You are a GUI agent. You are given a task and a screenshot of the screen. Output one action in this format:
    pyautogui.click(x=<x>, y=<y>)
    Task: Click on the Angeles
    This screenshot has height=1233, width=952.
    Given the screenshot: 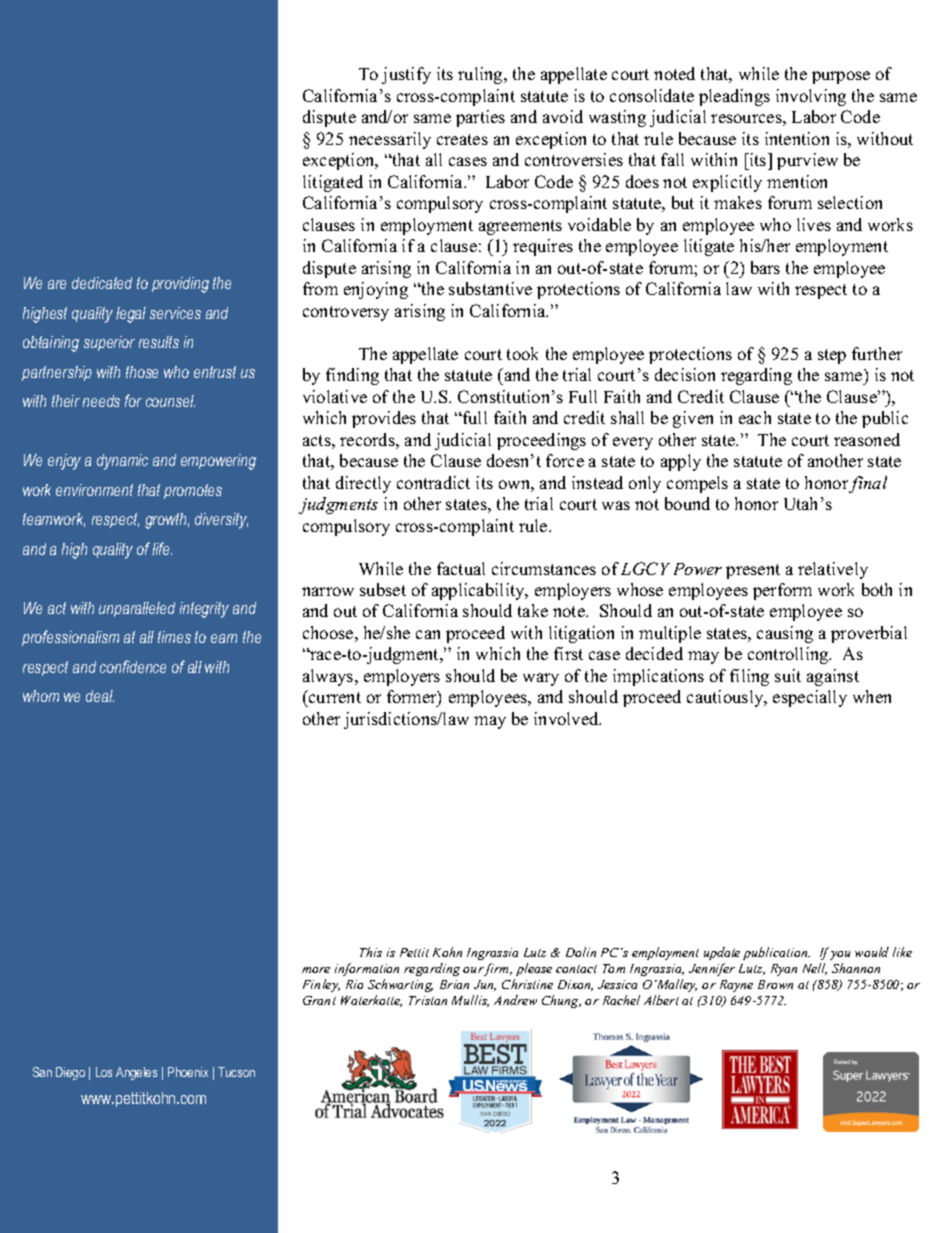 What is the action you would take?
    pyautogui.click(x=136, y=1073)
